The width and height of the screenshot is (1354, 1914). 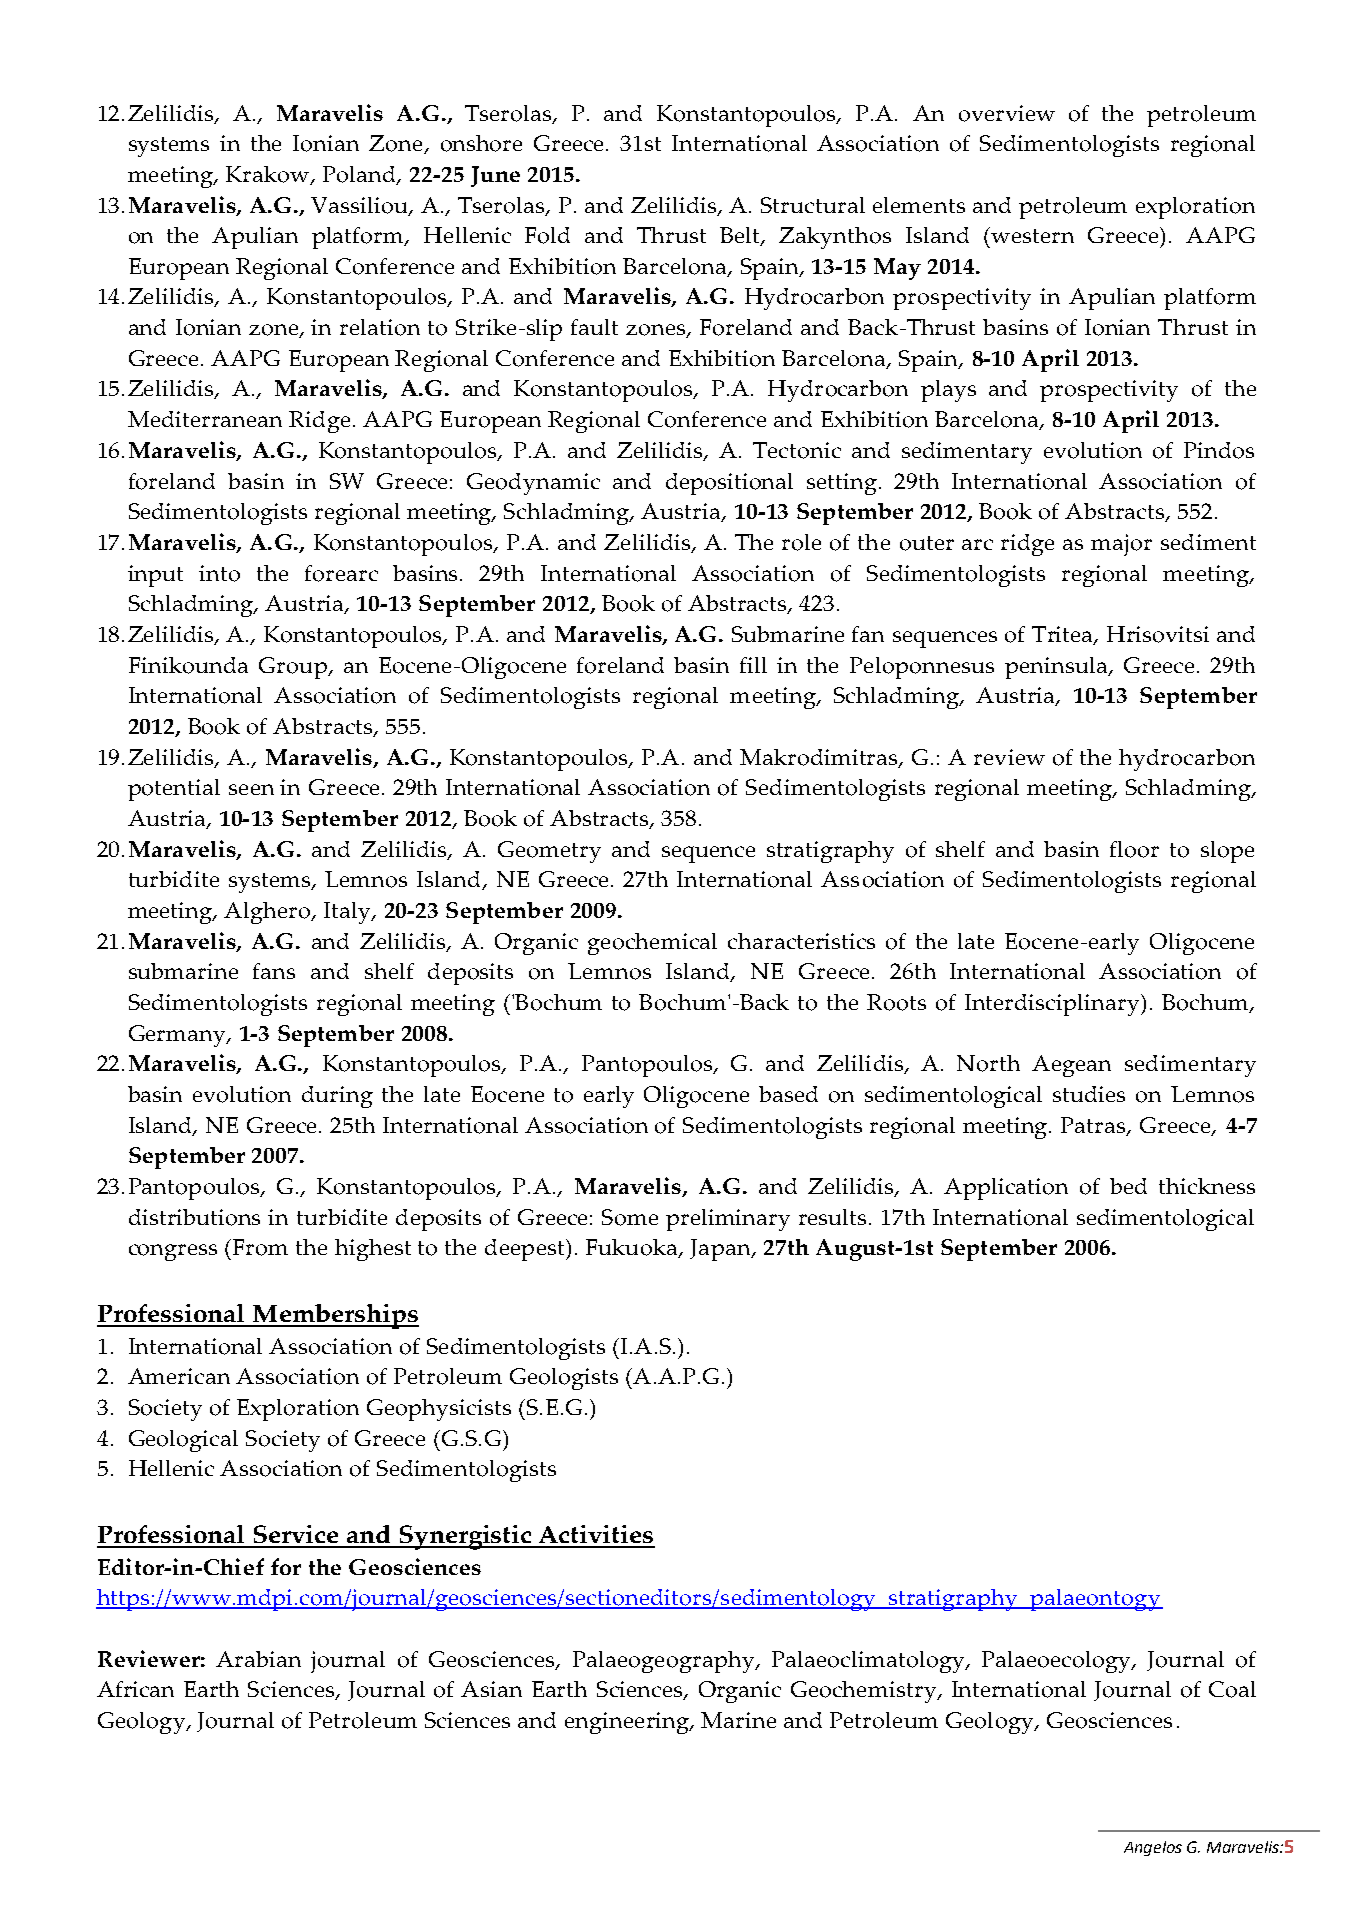 I want to click on western, so click(x=1031, y=235).
